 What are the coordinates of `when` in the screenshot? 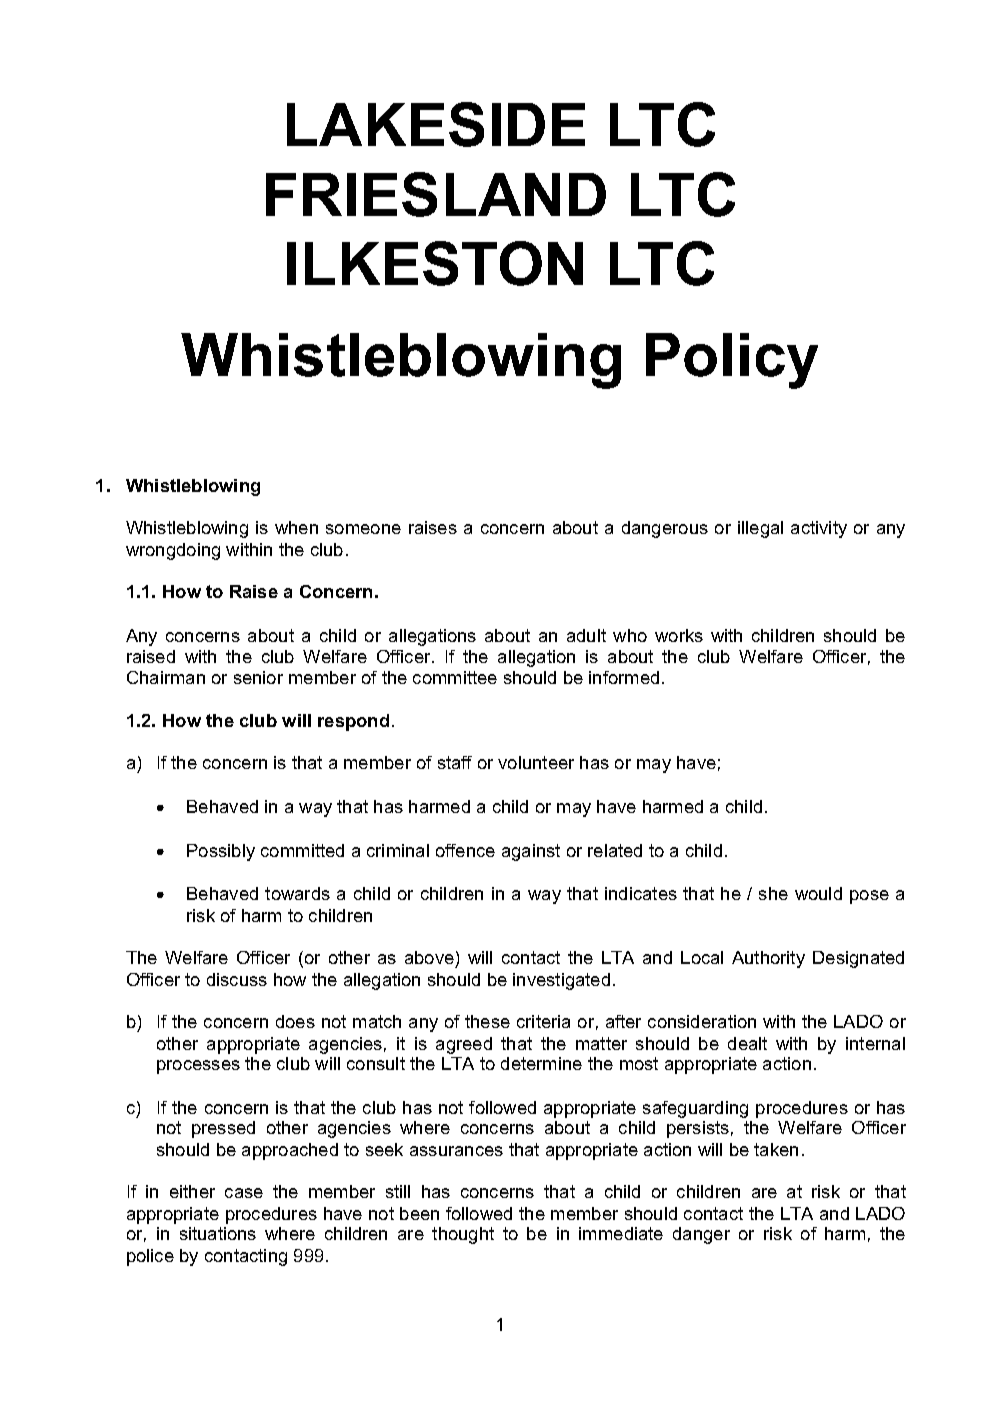 It's located at (296, 527).
